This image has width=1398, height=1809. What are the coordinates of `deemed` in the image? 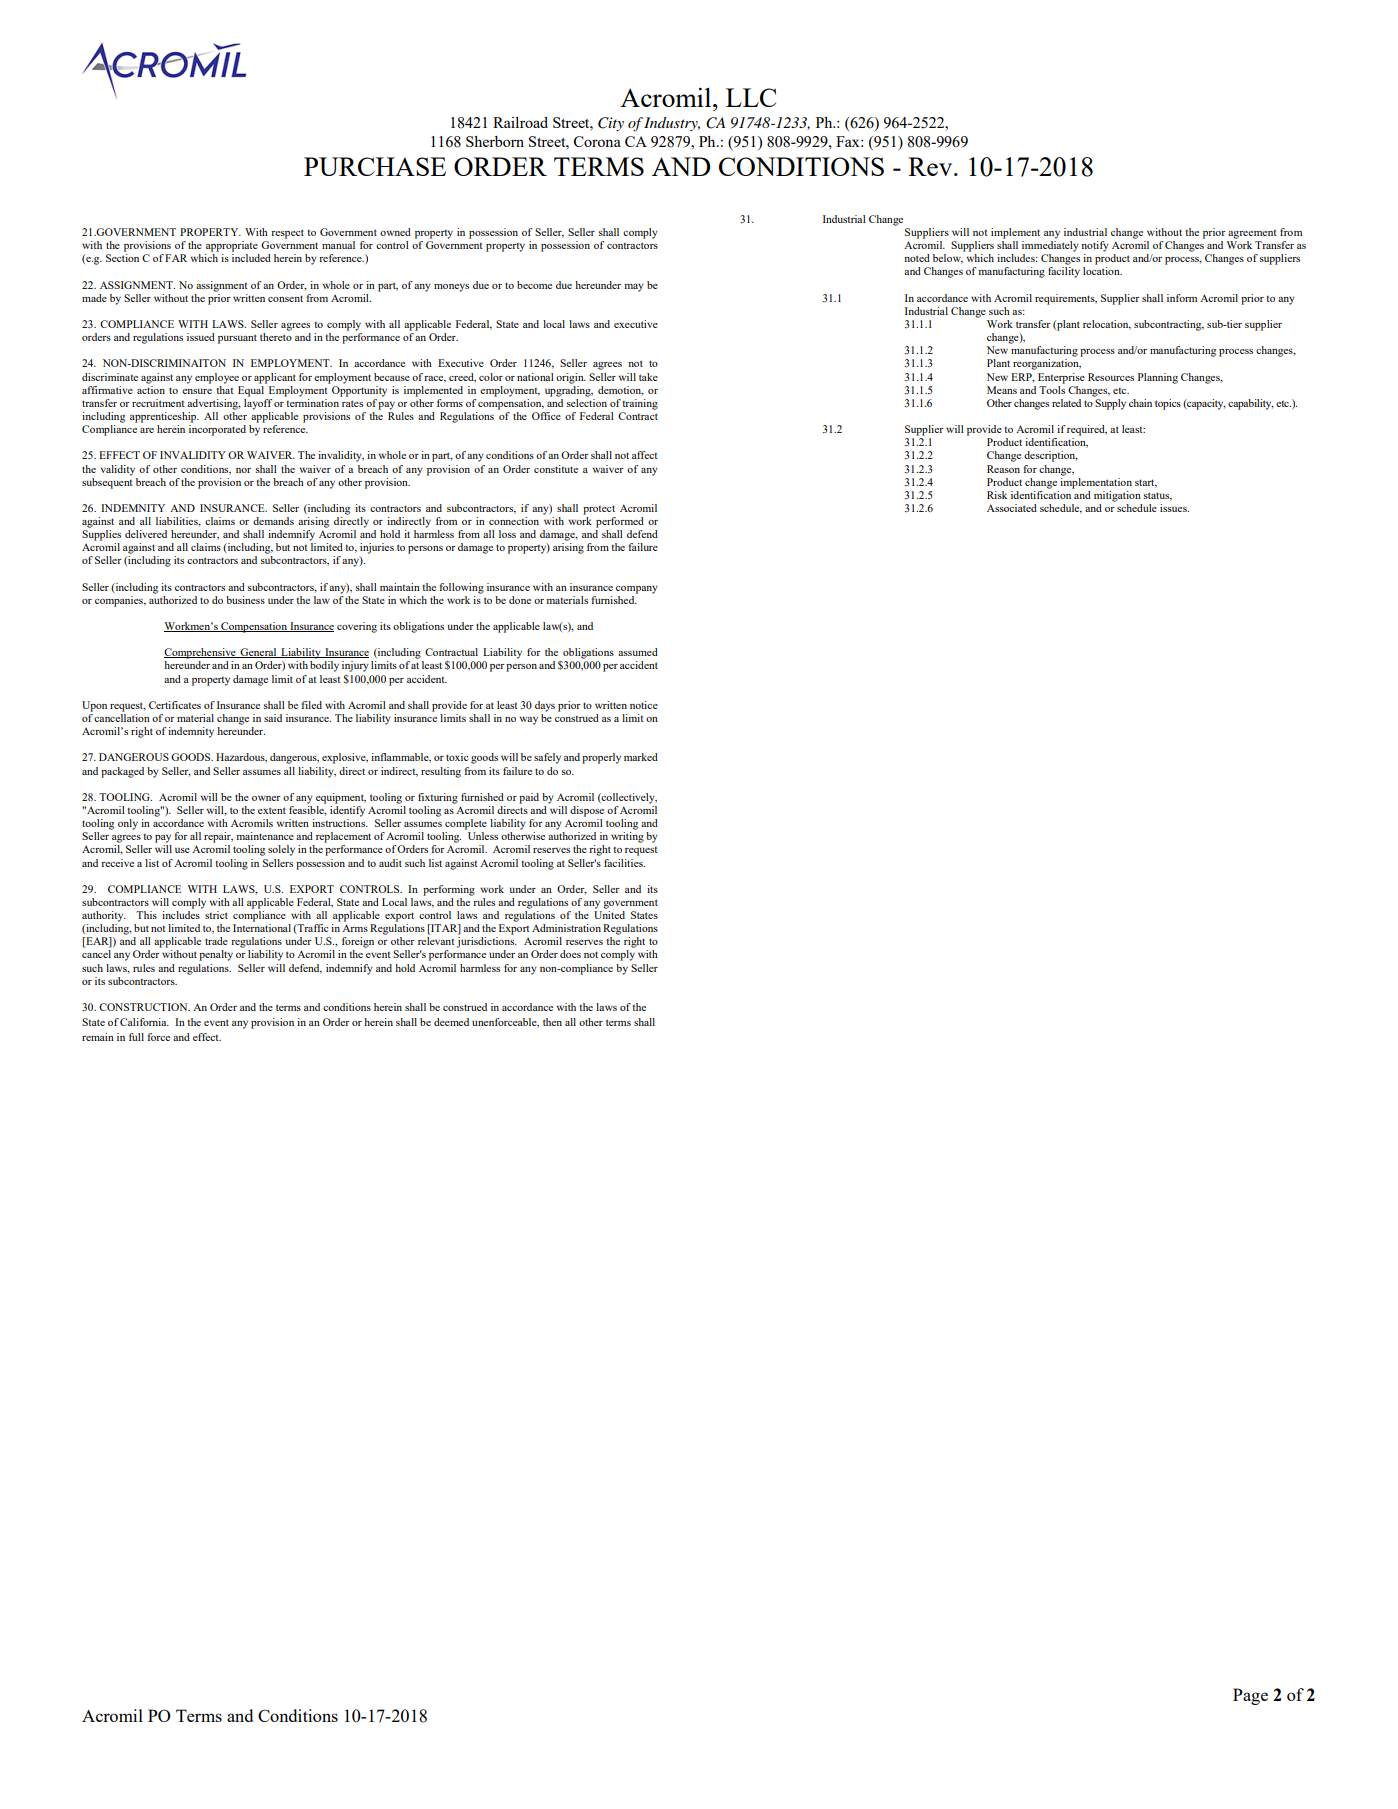 It's located at (451, 1022).
